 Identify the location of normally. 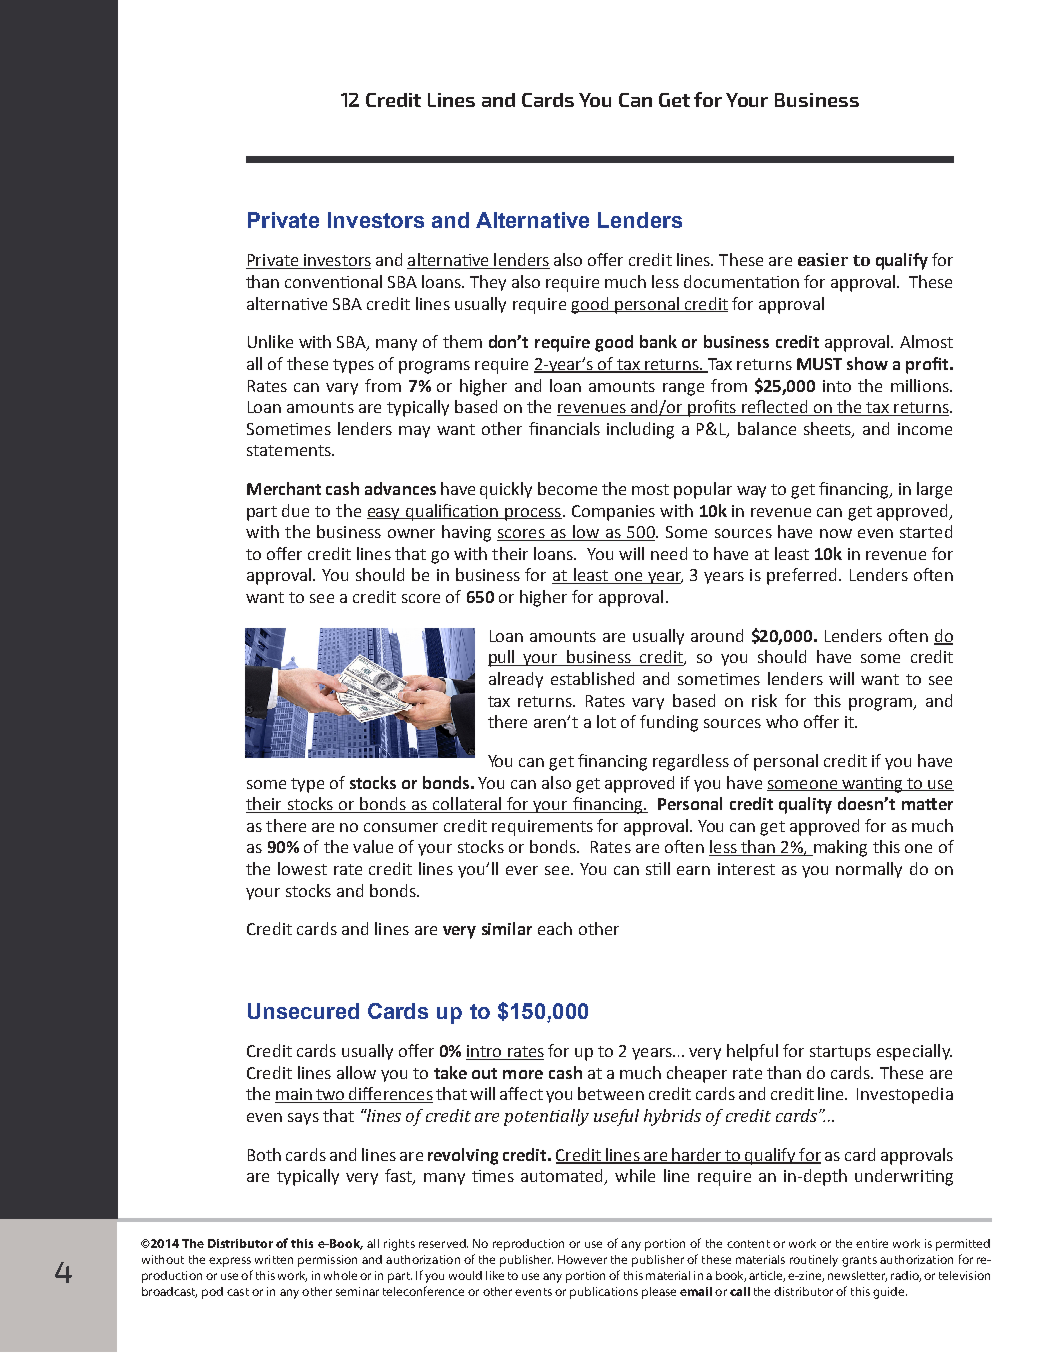
(869, 870).
